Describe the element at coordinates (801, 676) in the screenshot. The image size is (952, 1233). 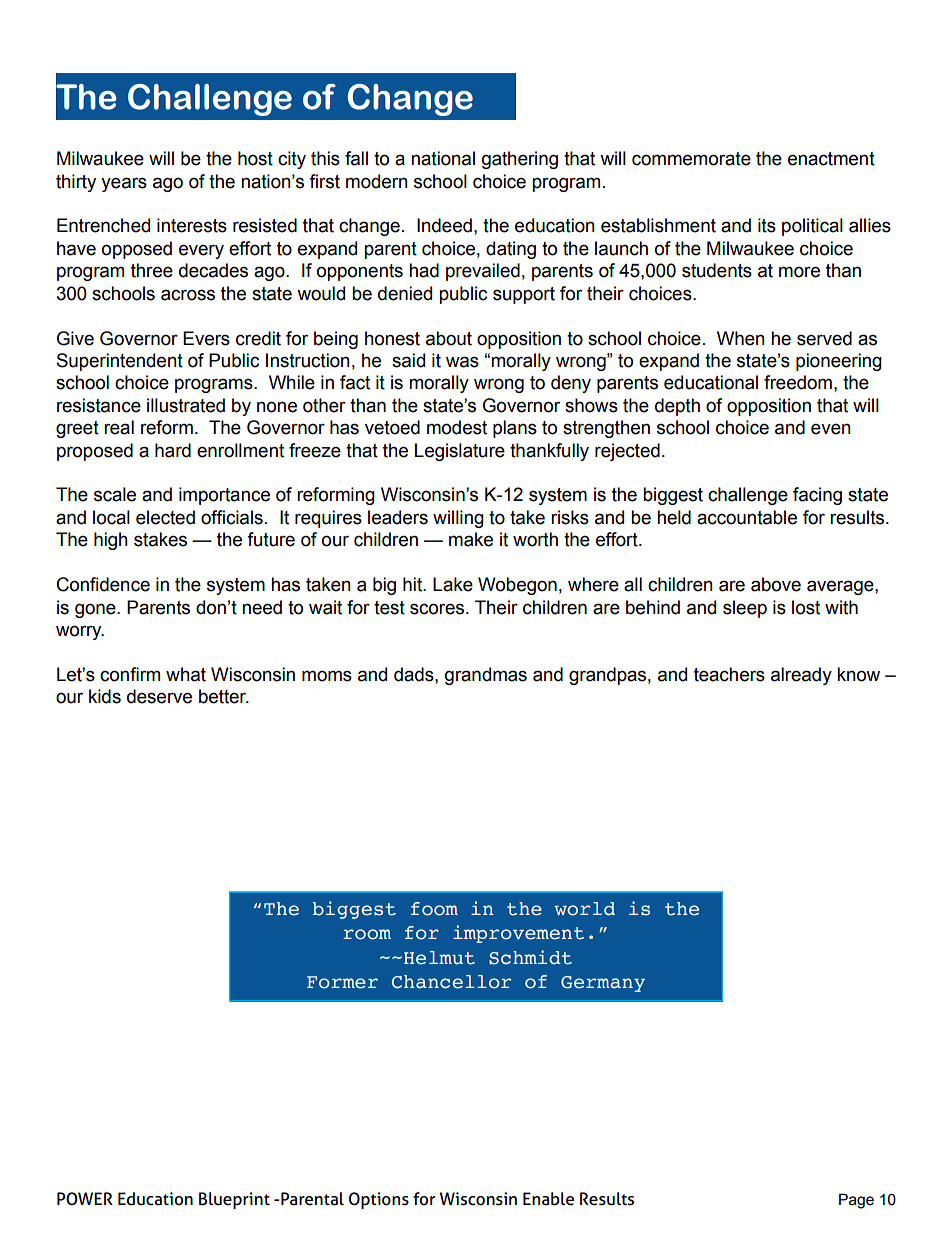
I see `already` at that location.
